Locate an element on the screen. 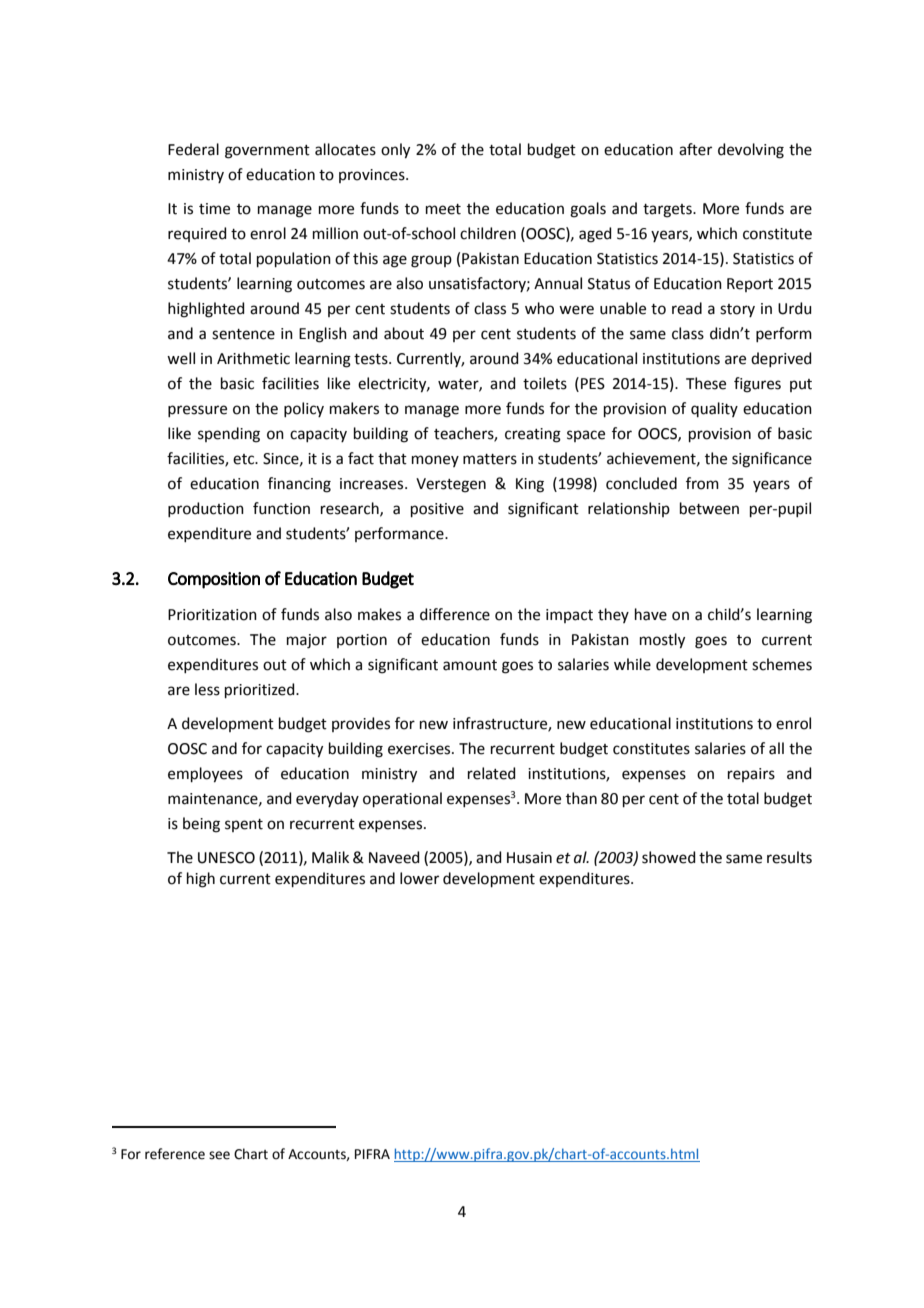 The height and width of the screenshot is (1308, 924). related is located at coordinates (492, 773).
